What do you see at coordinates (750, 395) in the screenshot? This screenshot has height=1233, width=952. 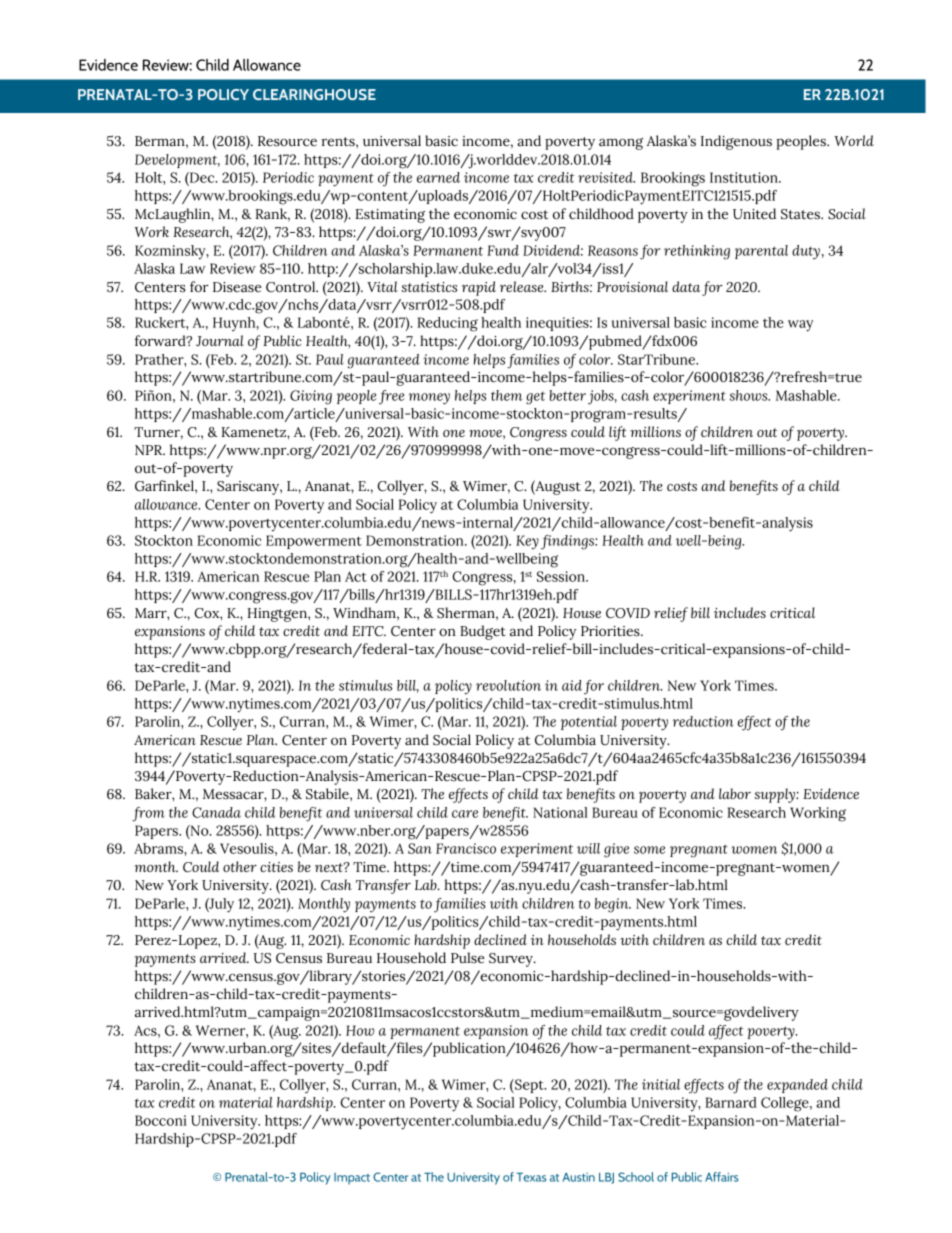 I see `shows` at bounding box center [750, 395].
